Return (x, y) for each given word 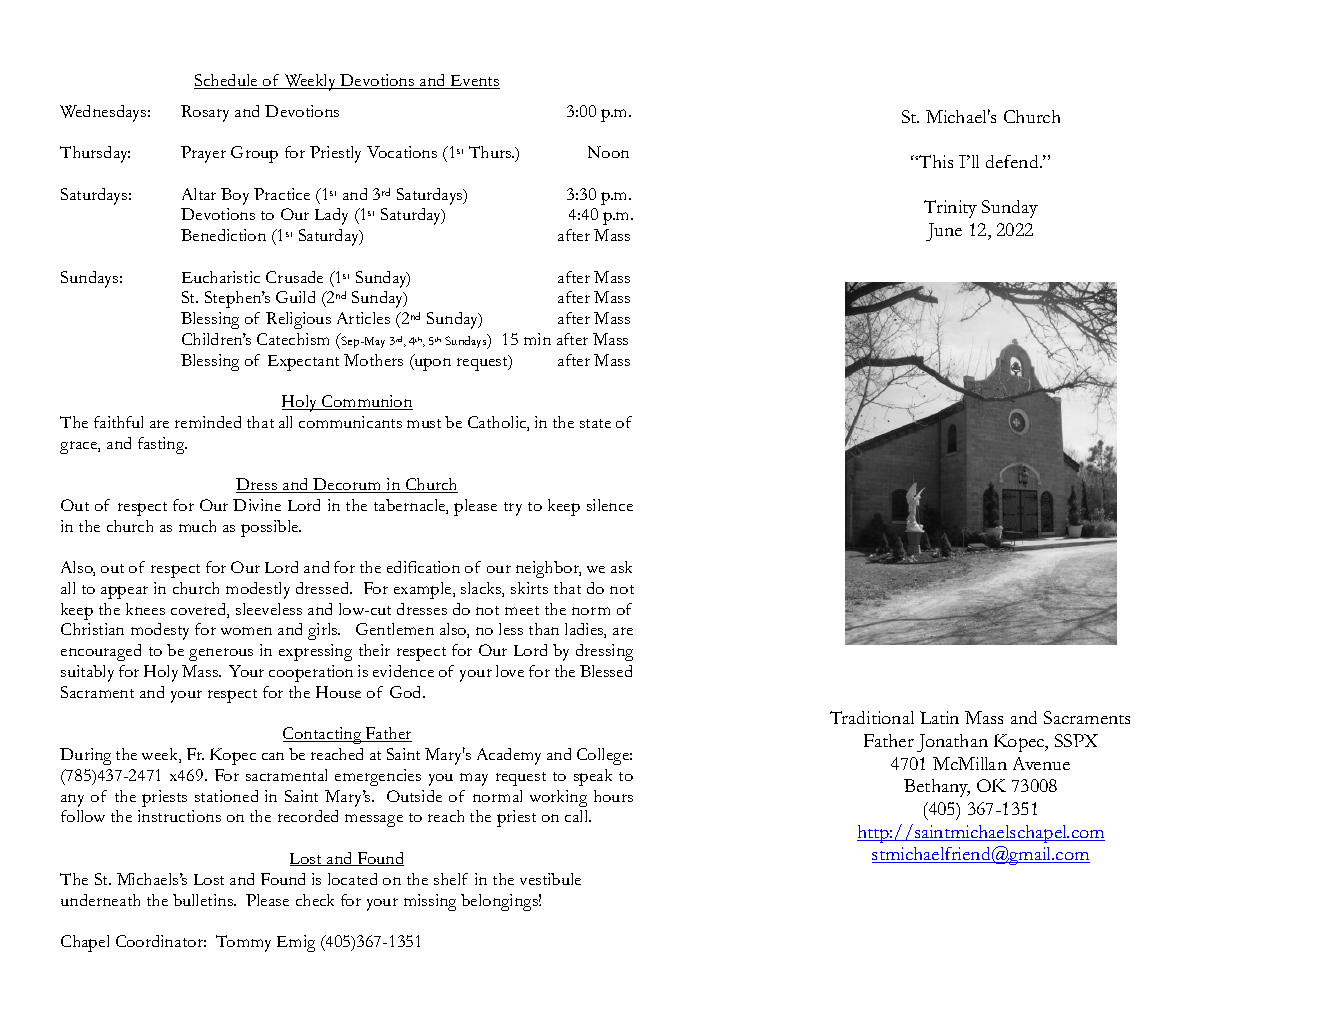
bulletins (204, 900)
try (513, 509)
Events (474, 82)
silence (610, 505)
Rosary (205, 113)
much (197, 526)
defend (1013, 161)
